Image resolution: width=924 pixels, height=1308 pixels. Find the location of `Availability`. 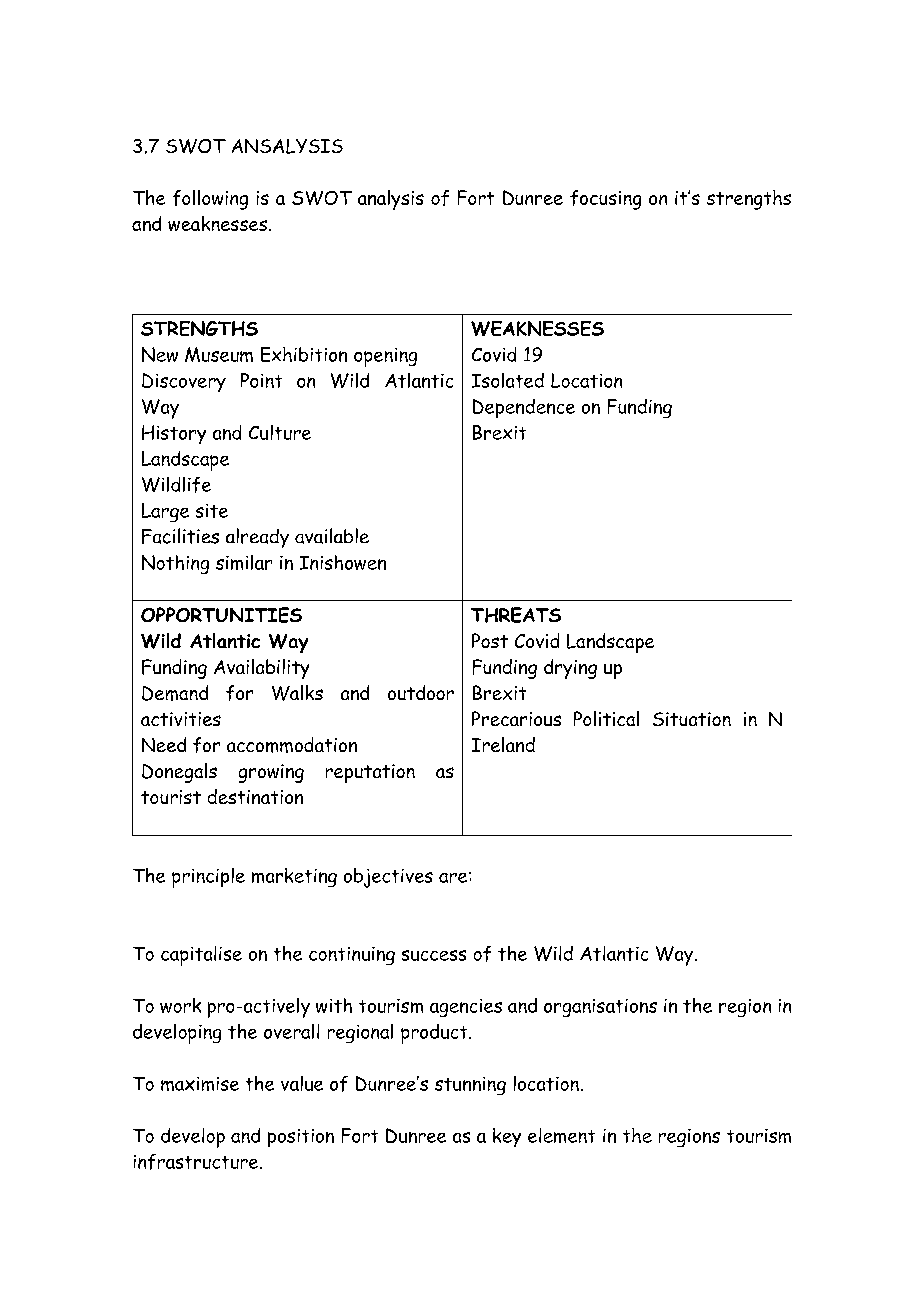

Availability is located at coordinates (261, 669).
